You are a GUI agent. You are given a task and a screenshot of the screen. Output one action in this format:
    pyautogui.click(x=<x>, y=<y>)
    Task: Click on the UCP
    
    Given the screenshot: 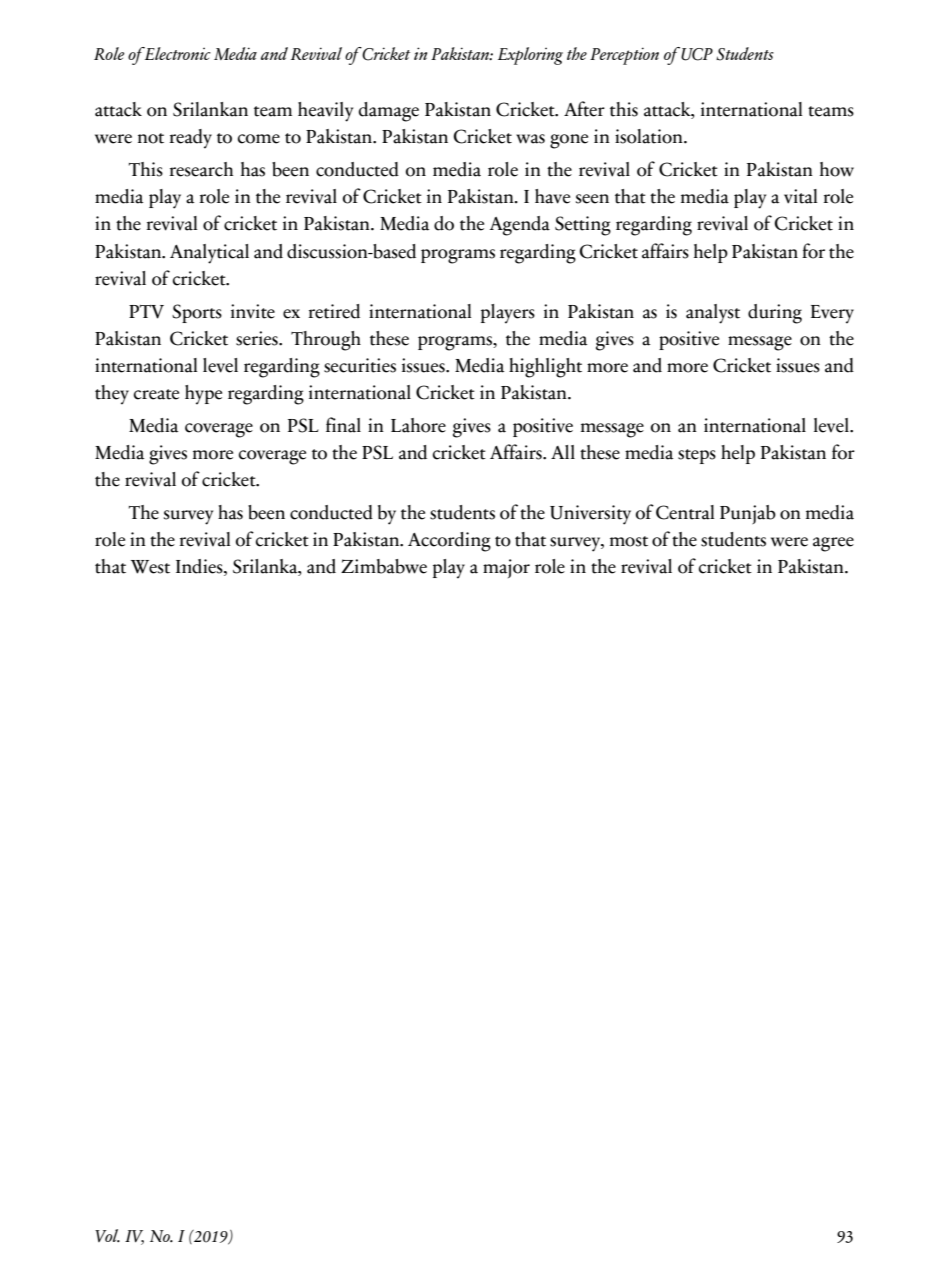 What is the action you would take?
    pyautogui.click(x=697, y=54)
